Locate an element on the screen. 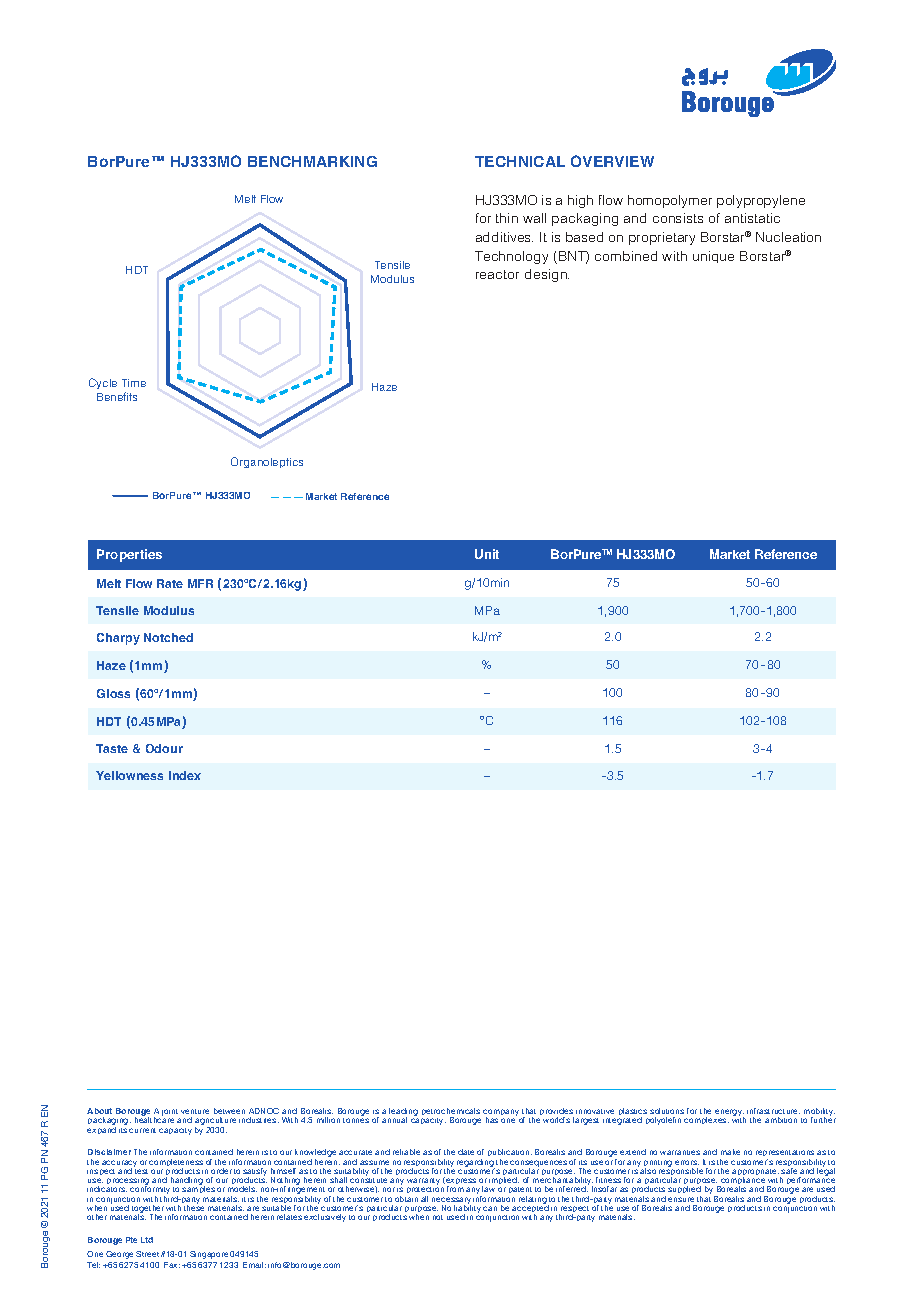 This screenshot has width=924, height=1308. BENCHMARKING is located at coordinates (312, 161).
